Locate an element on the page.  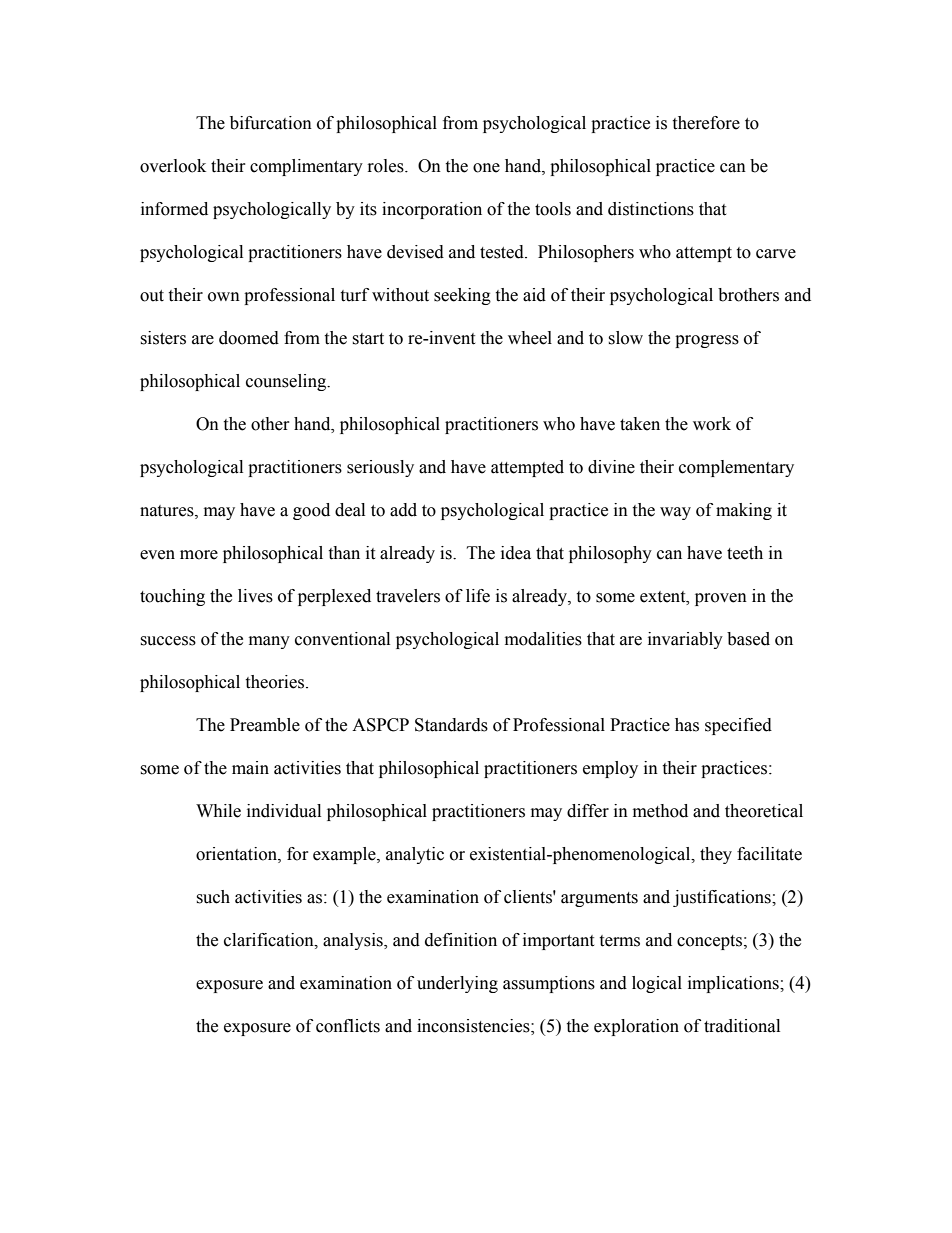
doomed is located at coordinates (249, 338).
